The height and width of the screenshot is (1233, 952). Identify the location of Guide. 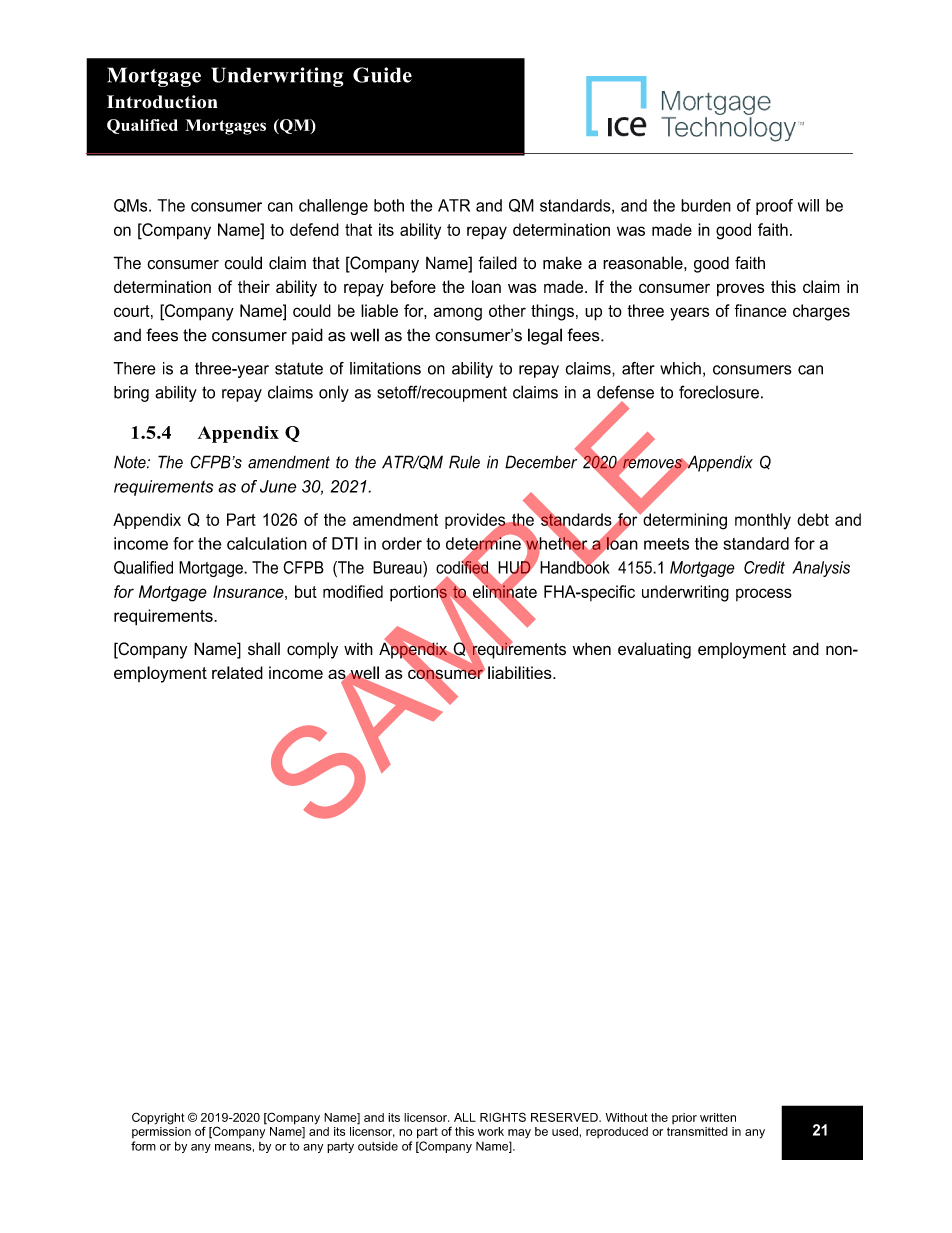
(382, 75).
